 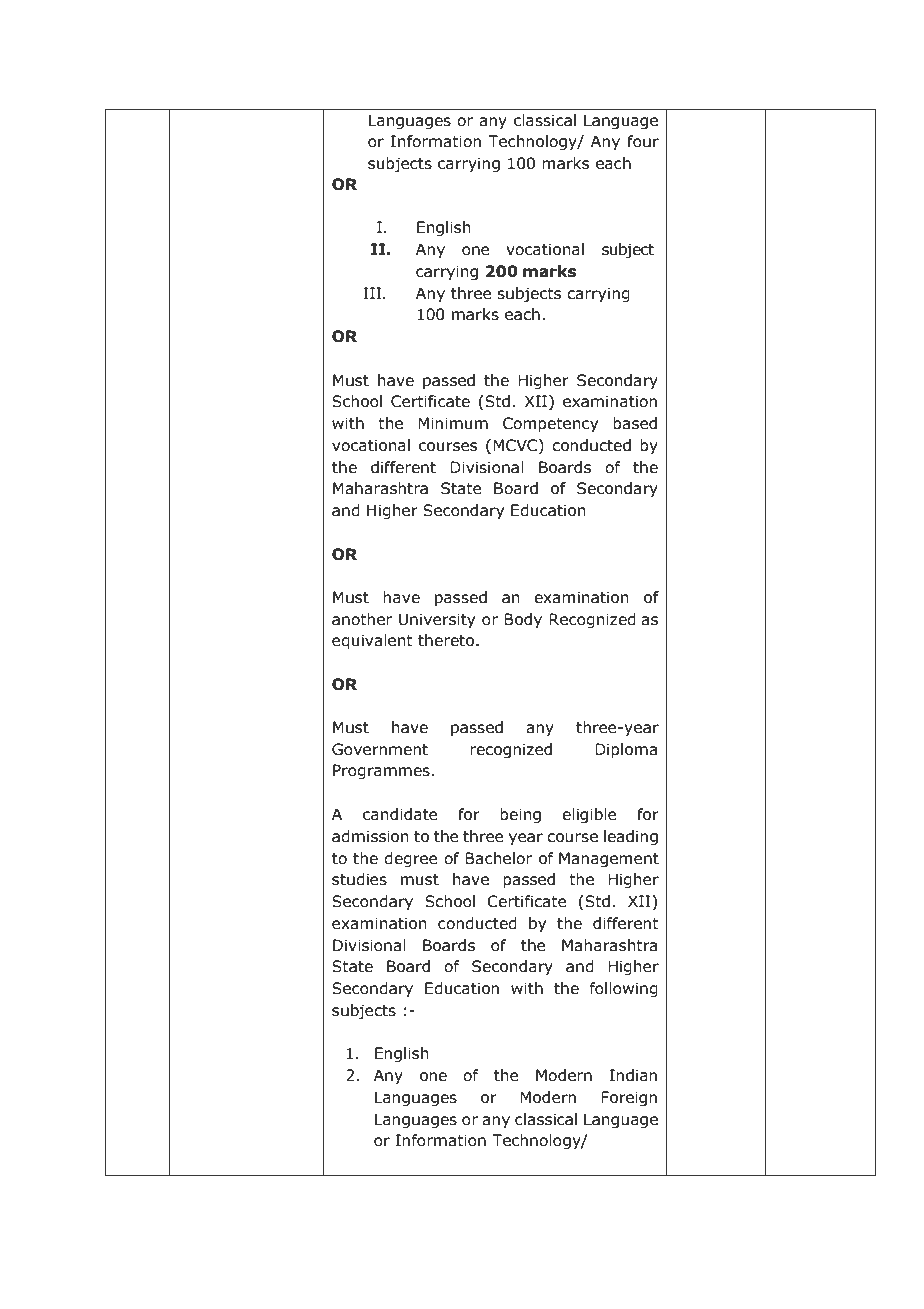 I want to click on equivalent, so click(x=372, y=641).
